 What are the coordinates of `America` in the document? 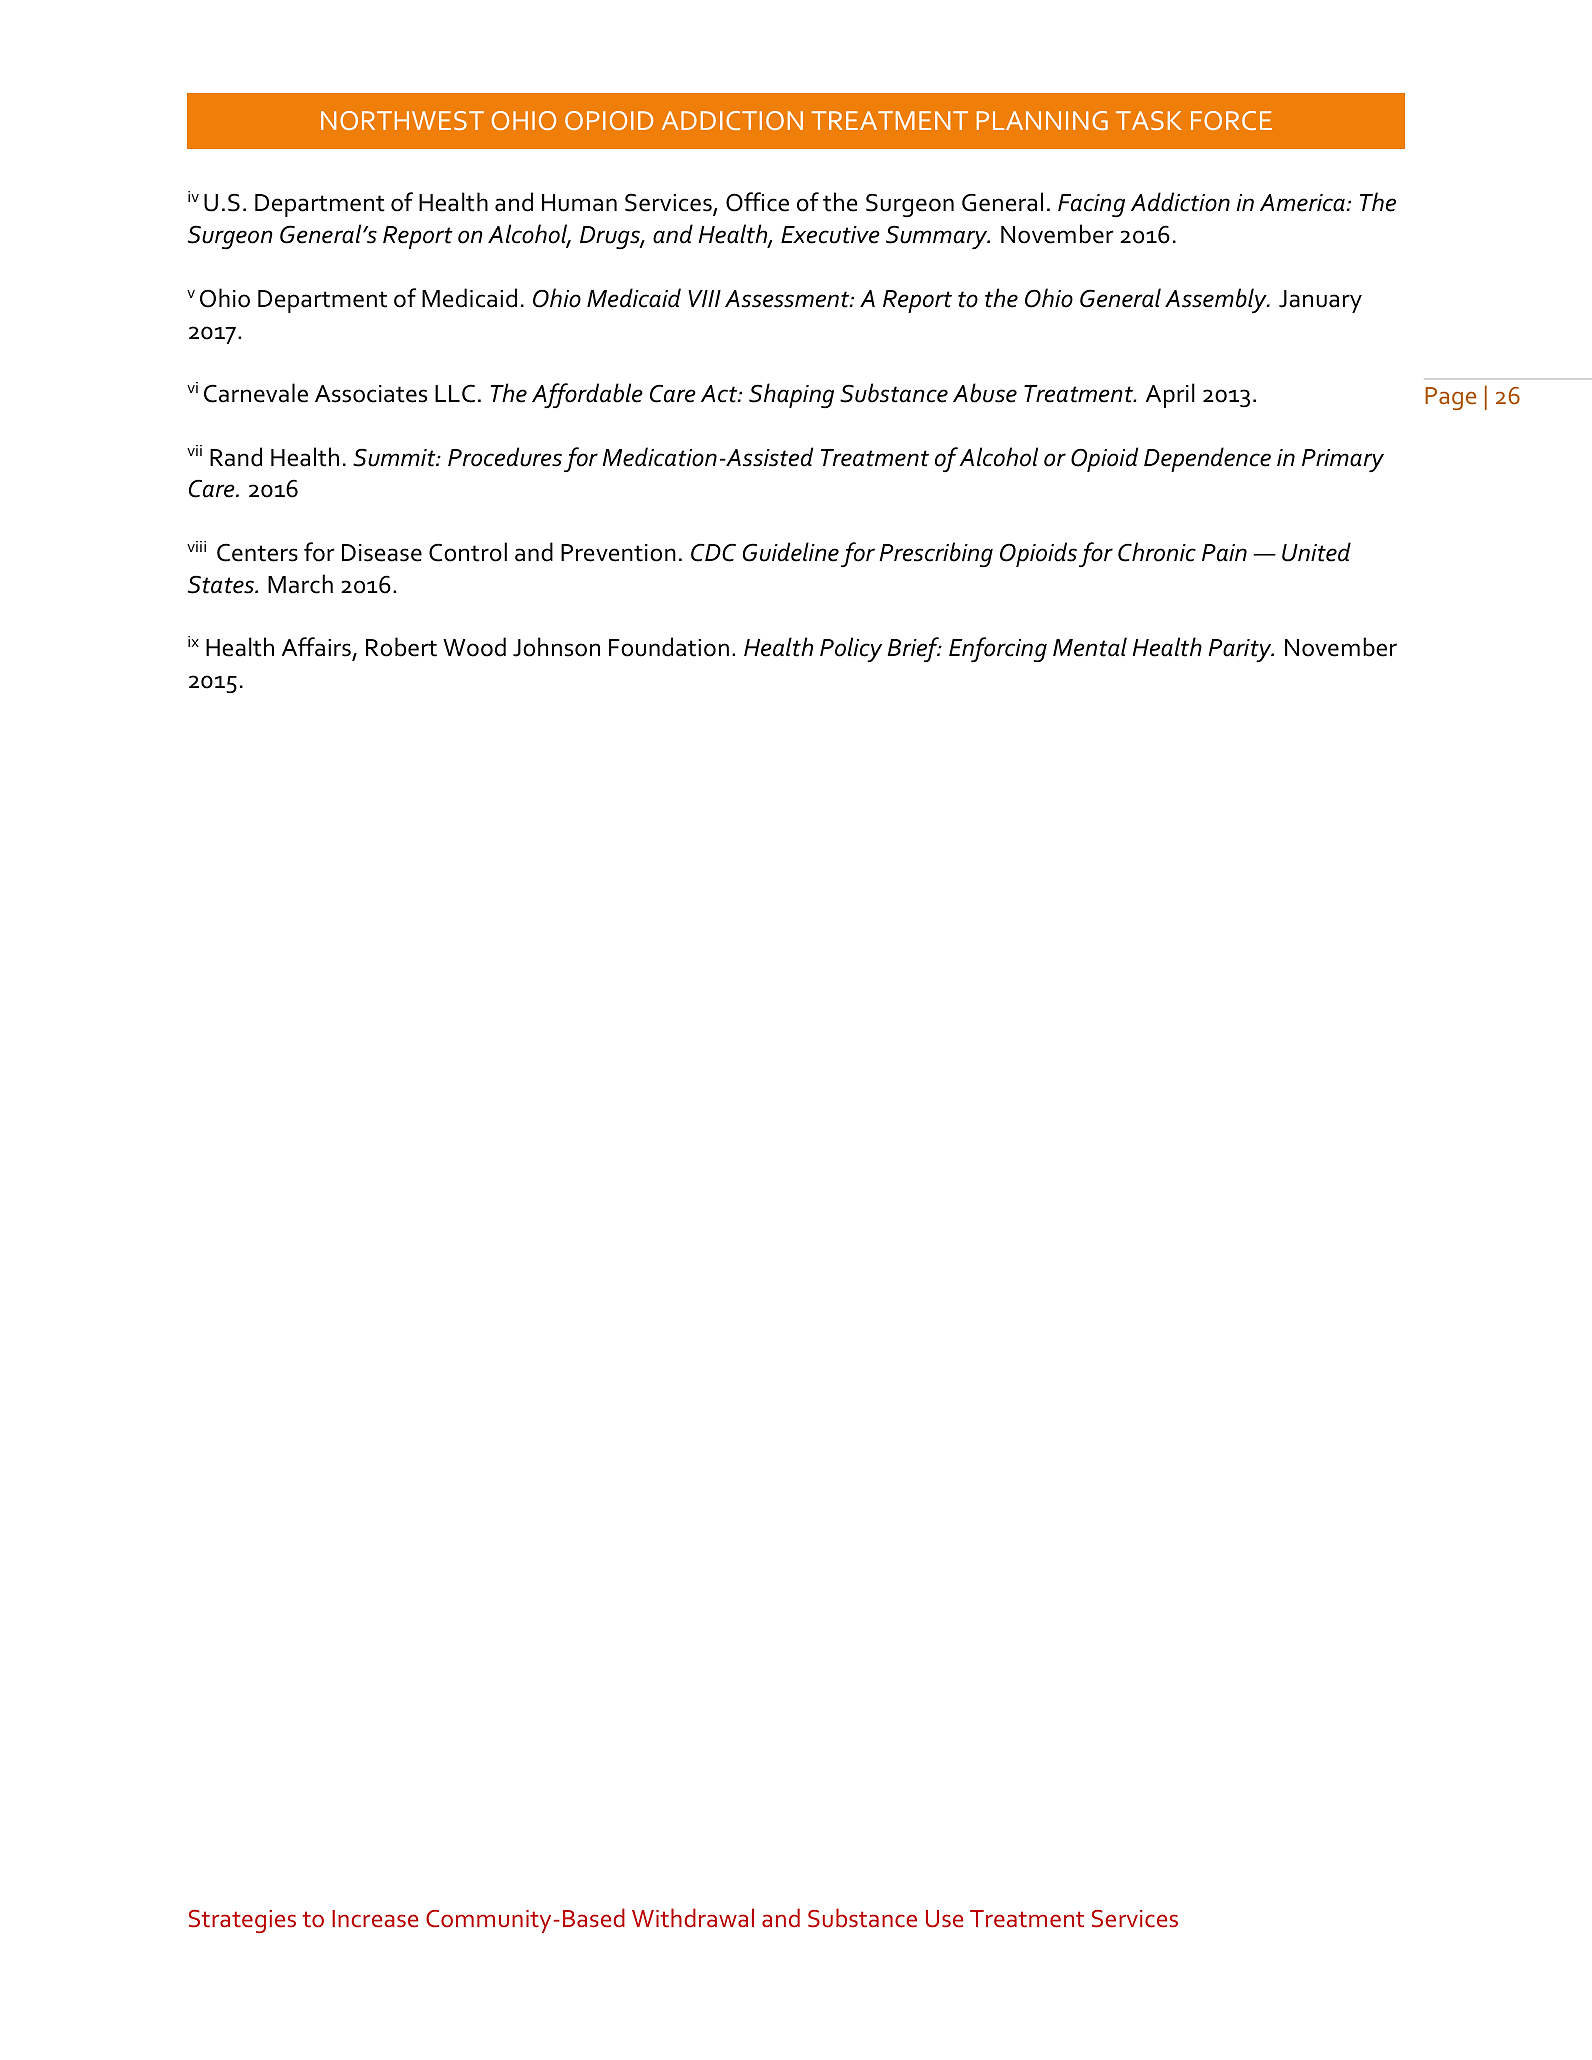 It's located at (1303, 203).
